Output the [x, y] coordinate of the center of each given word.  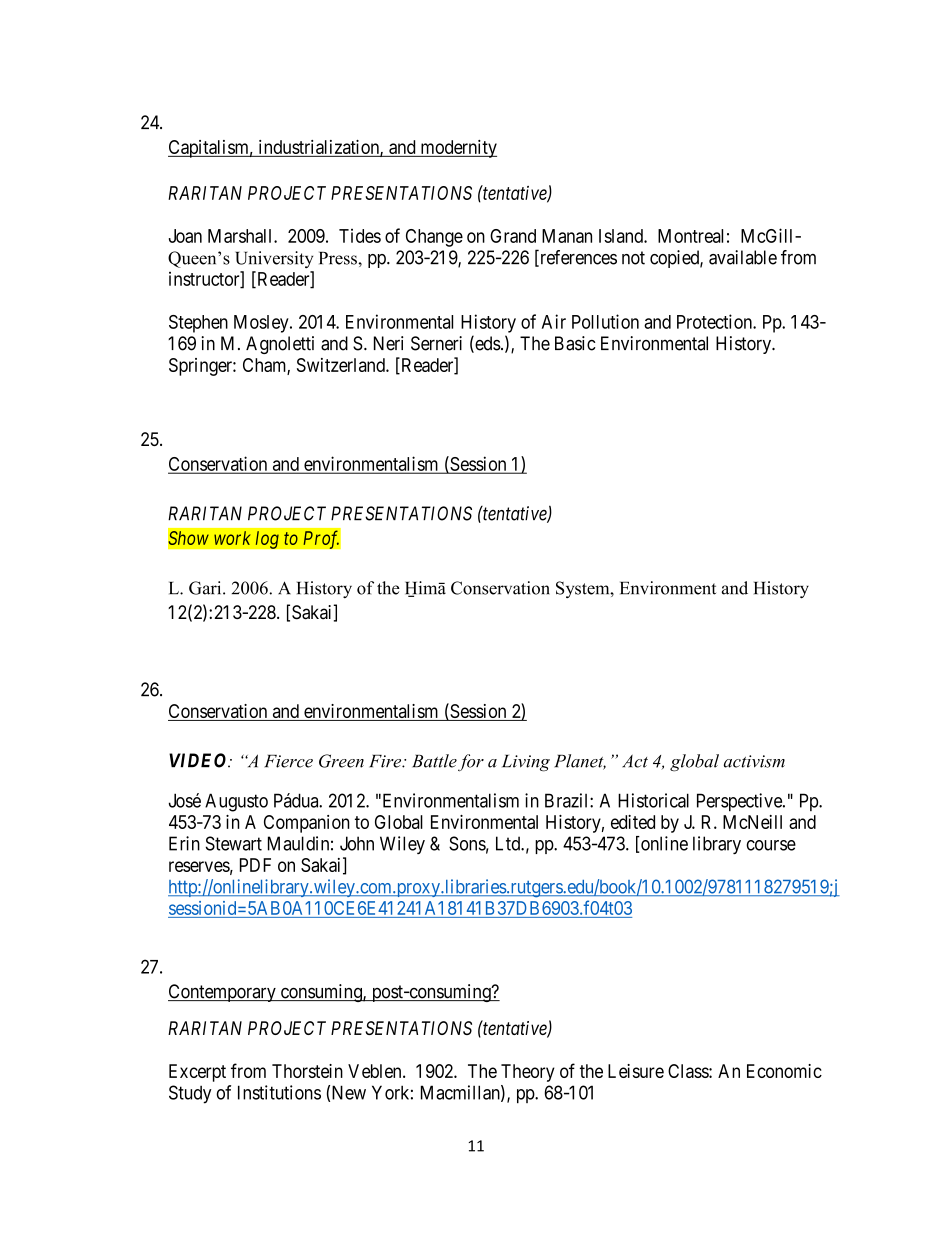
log [267, 540]
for [471, 762]
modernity [457, 149]
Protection [715, 321]
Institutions [279, 1092]
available [743, 257]
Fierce [289, 761]
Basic [575, 343]
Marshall [241, 236]
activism [754, 761]
